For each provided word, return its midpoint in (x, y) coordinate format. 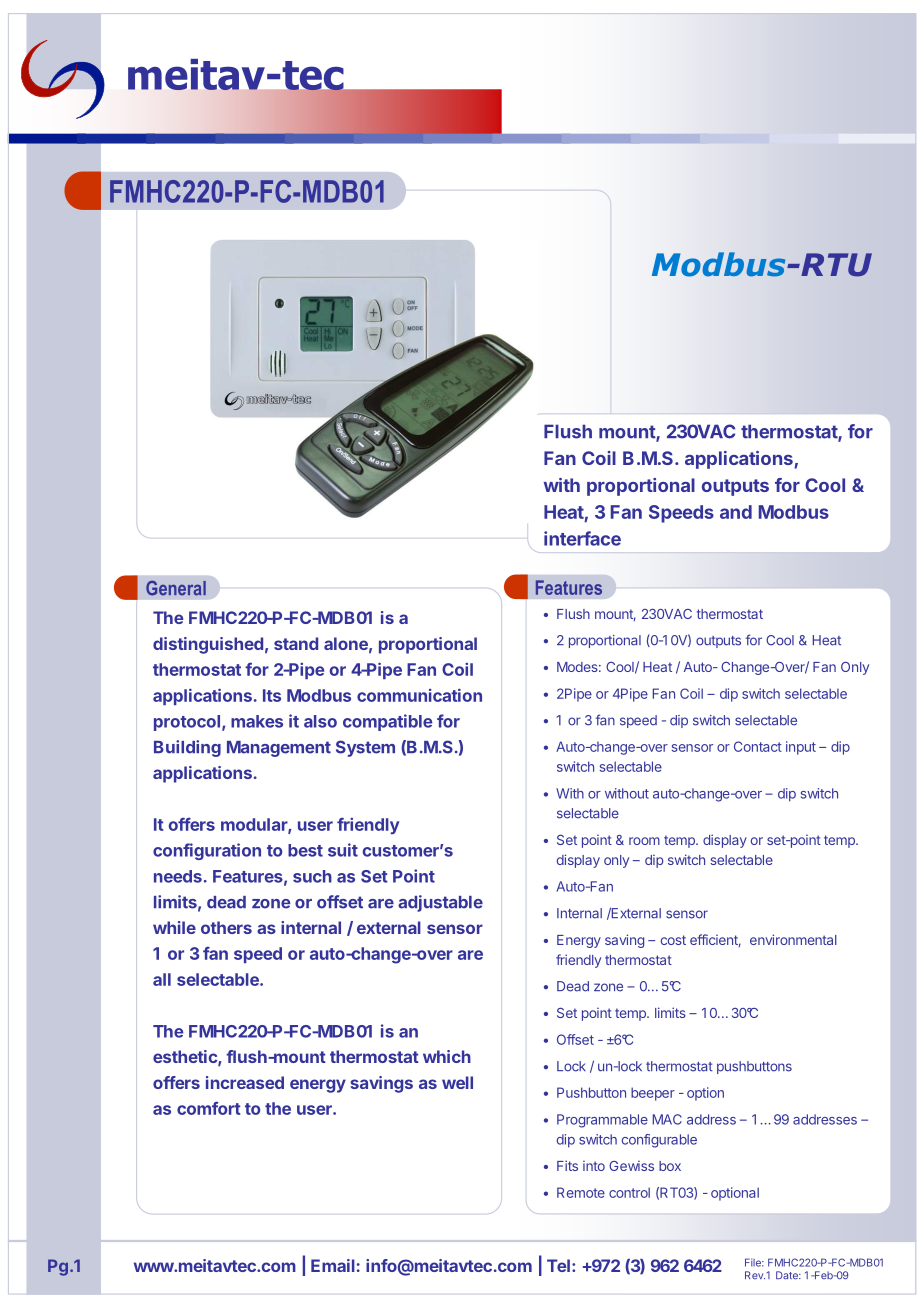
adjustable (440, 903)
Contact (758, 746)
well (457, 1082)
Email (333, 1265)
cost (673, 940)
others (226, 927)
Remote (581, 1192)
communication (419, 695)
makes (257, 721)
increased (245, 1082)
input (801, 748)
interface (582, 538)
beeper (653, 1094)
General (176, 588)
